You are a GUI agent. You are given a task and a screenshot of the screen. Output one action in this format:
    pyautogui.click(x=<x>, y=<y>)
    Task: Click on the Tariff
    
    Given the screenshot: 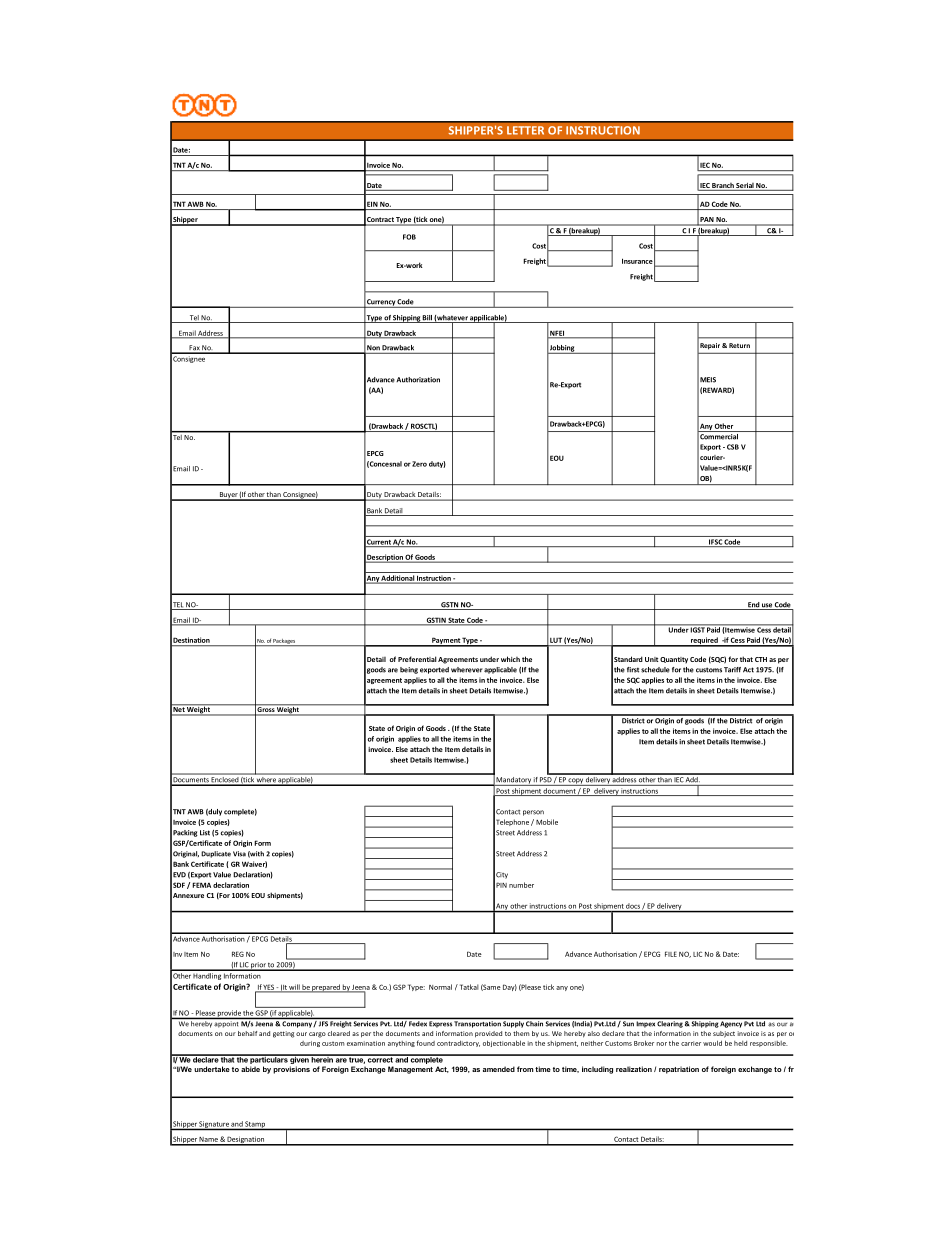 What is the action you would take?
    pyautogui.click(x=732, y=670)
